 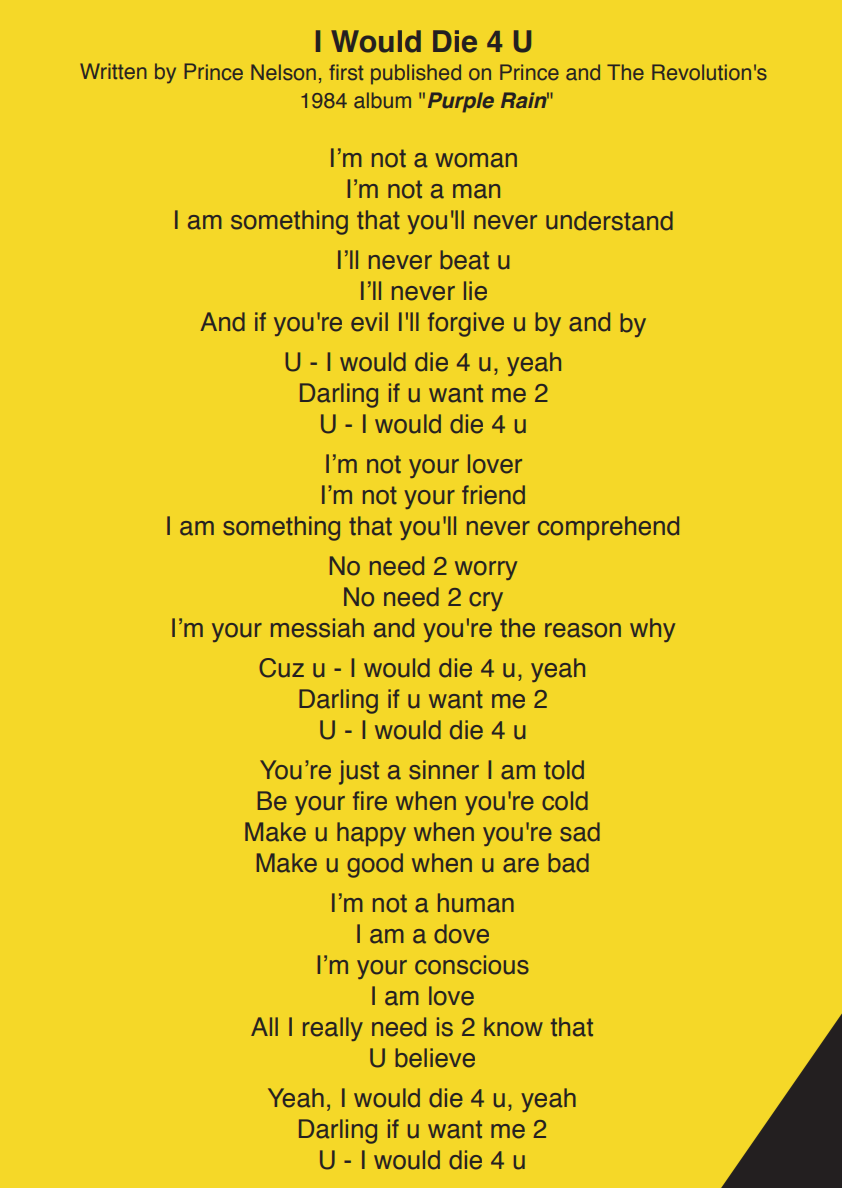 I want to click on messiah, so click(x=317, y=628).
